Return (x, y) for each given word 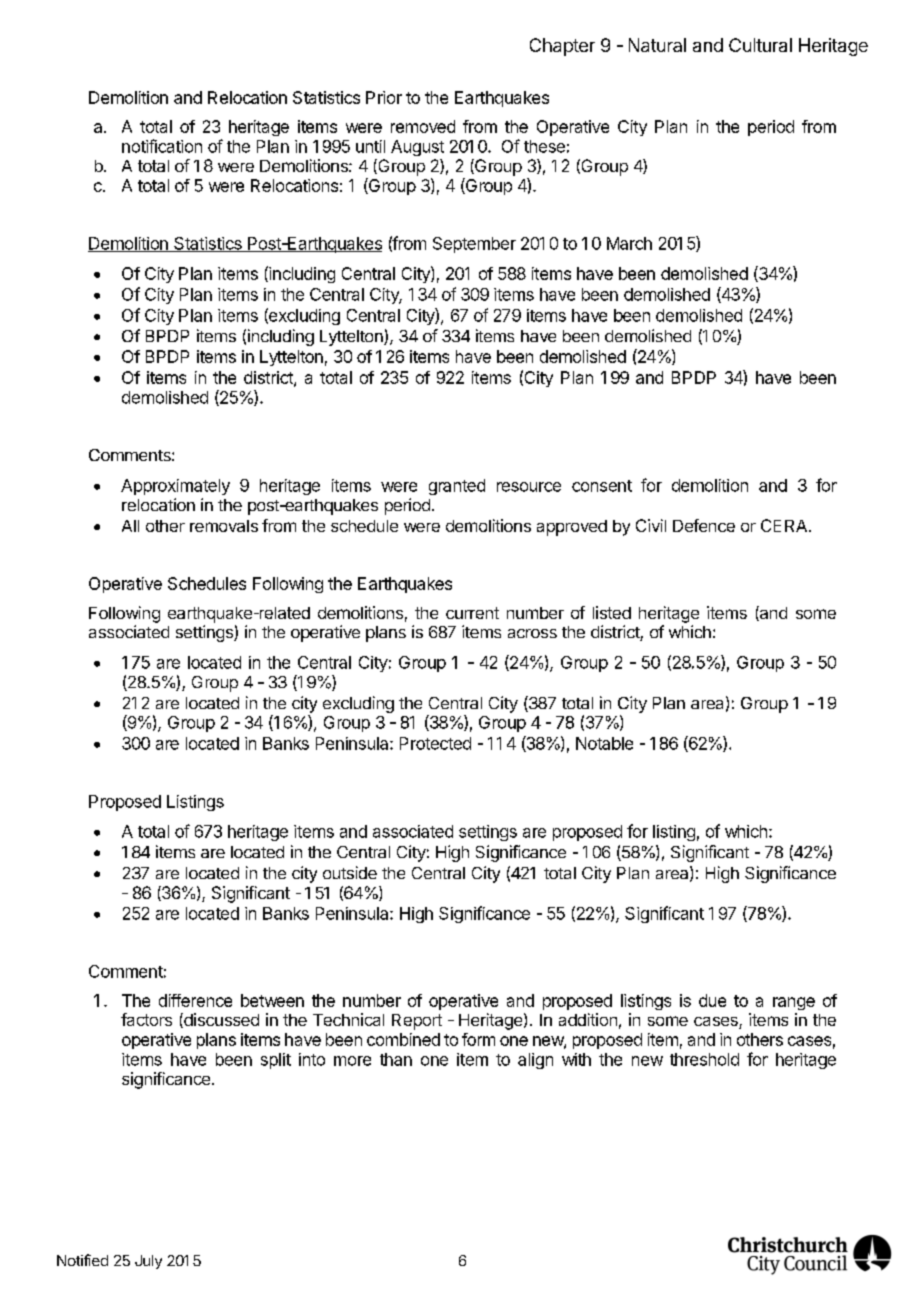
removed (423, 126)
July (148, 1262)
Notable (604, 743)
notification (162, 146)
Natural (657, 45)
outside (350, 872)
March (629, 243)
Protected (435, 743)
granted (457, 487)
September (474, 245)
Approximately (175, 487)
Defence (704, 525)
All (130, 526)
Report (417, 1022)
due (712, 1000)
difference (195, 1000)
